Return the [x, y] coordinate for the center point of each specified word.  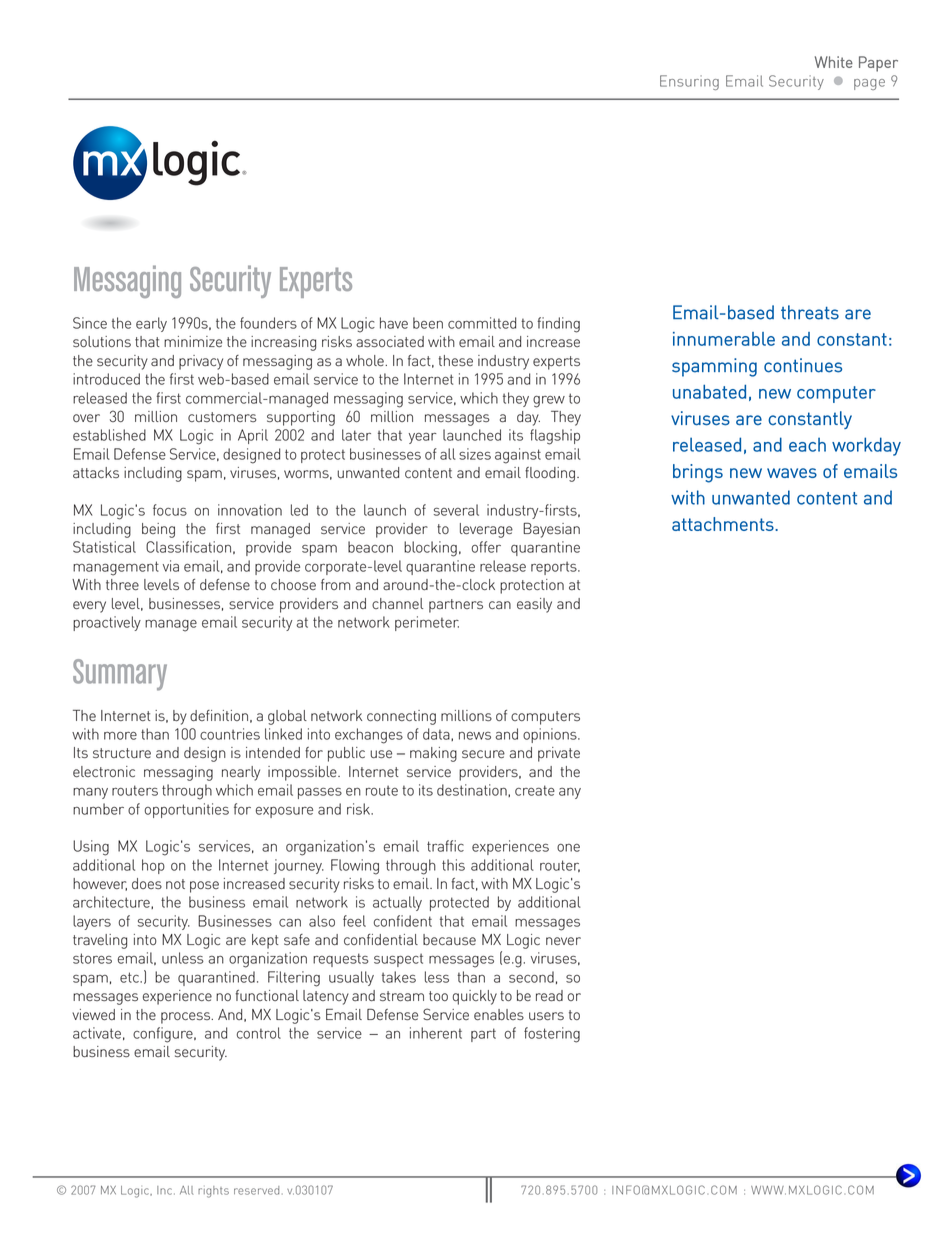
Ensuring [689, 82]
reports [555, 568]
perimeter [427, 623]
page [869, 84]
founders [268, 323]
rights [213, 1192]
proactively [107, 623]
